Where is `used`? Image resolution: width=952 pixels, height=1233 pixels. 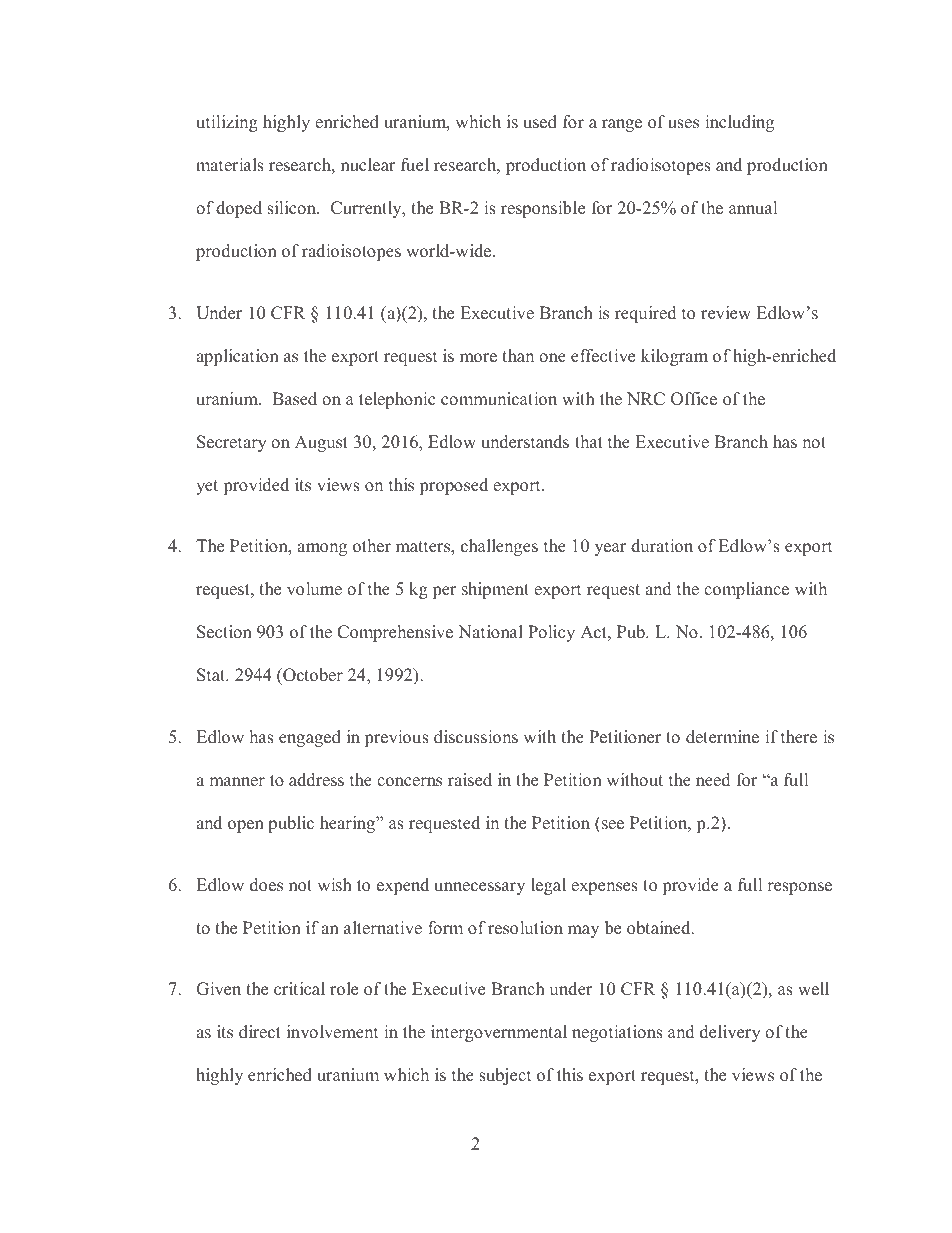
used is located at coordinates (540, 122).
